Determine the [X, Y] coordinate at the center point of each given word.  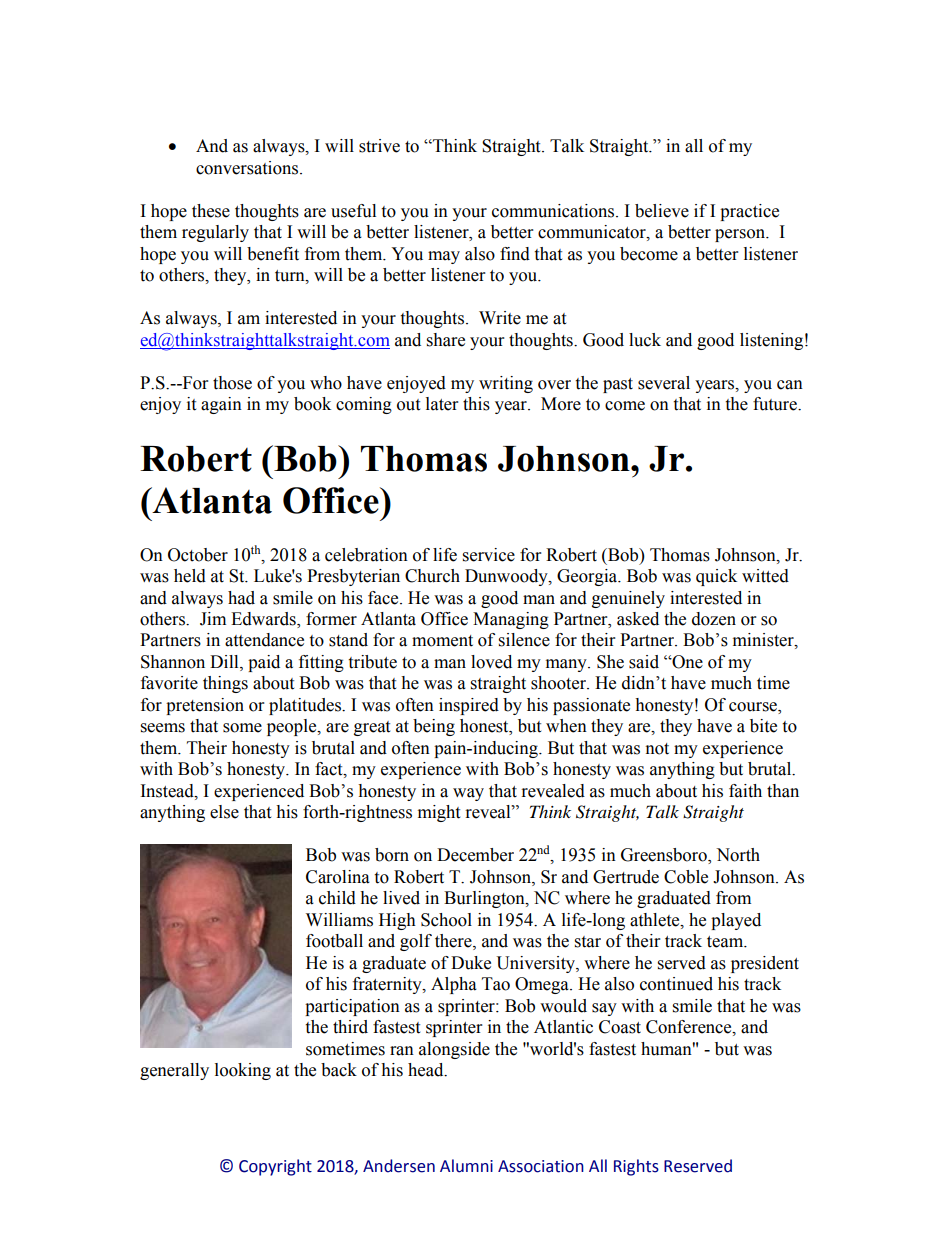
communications [554, 211]
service [489, 555]
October [198, 555]
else [224, 812]
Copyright [275, 1167]
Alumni [466, 1166]
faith [745, 791]
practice [749, 212]
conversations [247, 168]
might [439, 813]
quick [716, 577]
